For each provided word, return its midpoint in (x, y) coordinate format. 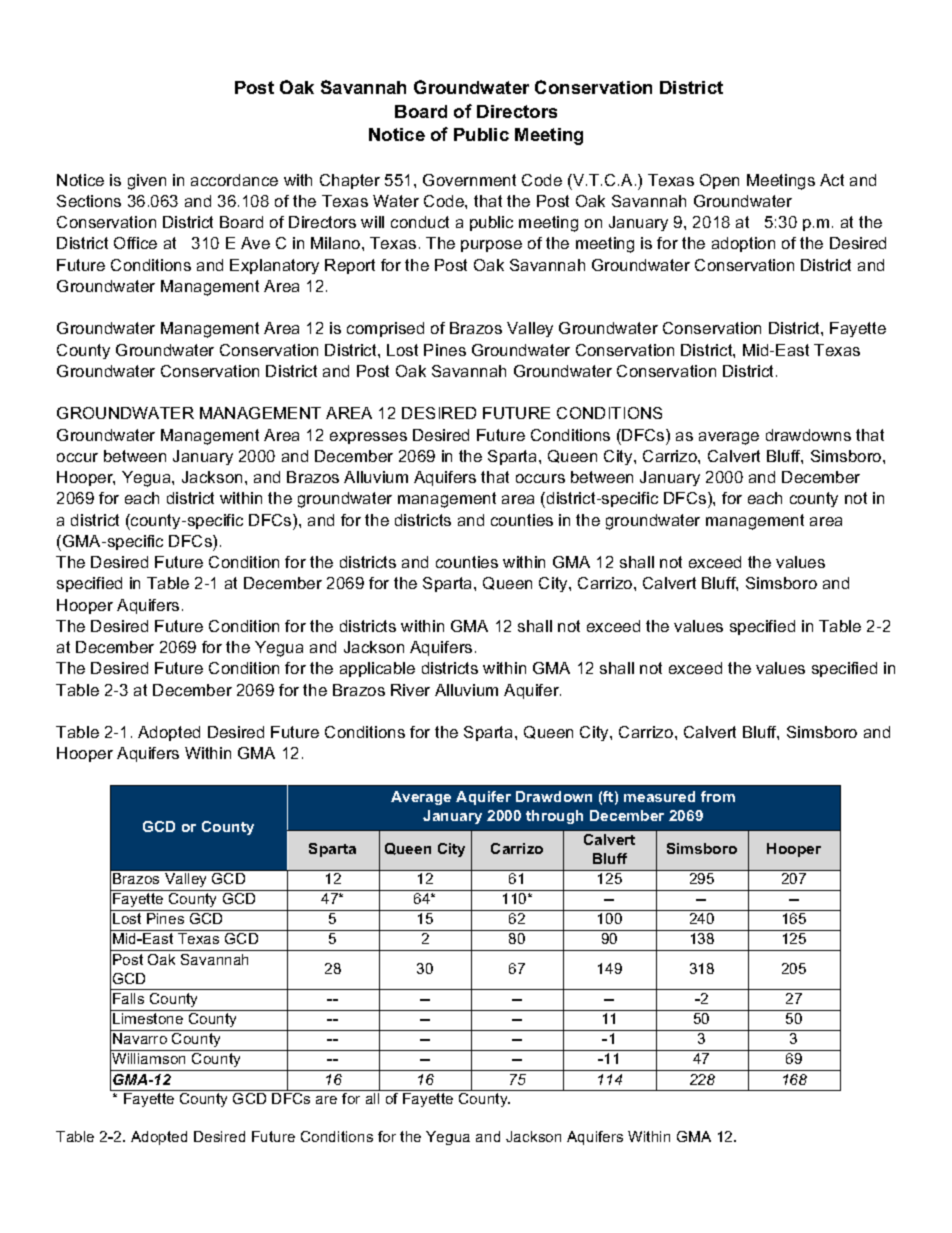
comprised (385, 329)
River (410, 690)
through (554, 817)
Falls (128, 998)
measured (659, 796)
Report (350, 266)
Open (719, 181)
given (147, 182)
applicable (377, 669)
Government (469, 180)
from (718, 796)
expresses (368, 438)
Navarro (140, 1038)
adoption (743, 244)
